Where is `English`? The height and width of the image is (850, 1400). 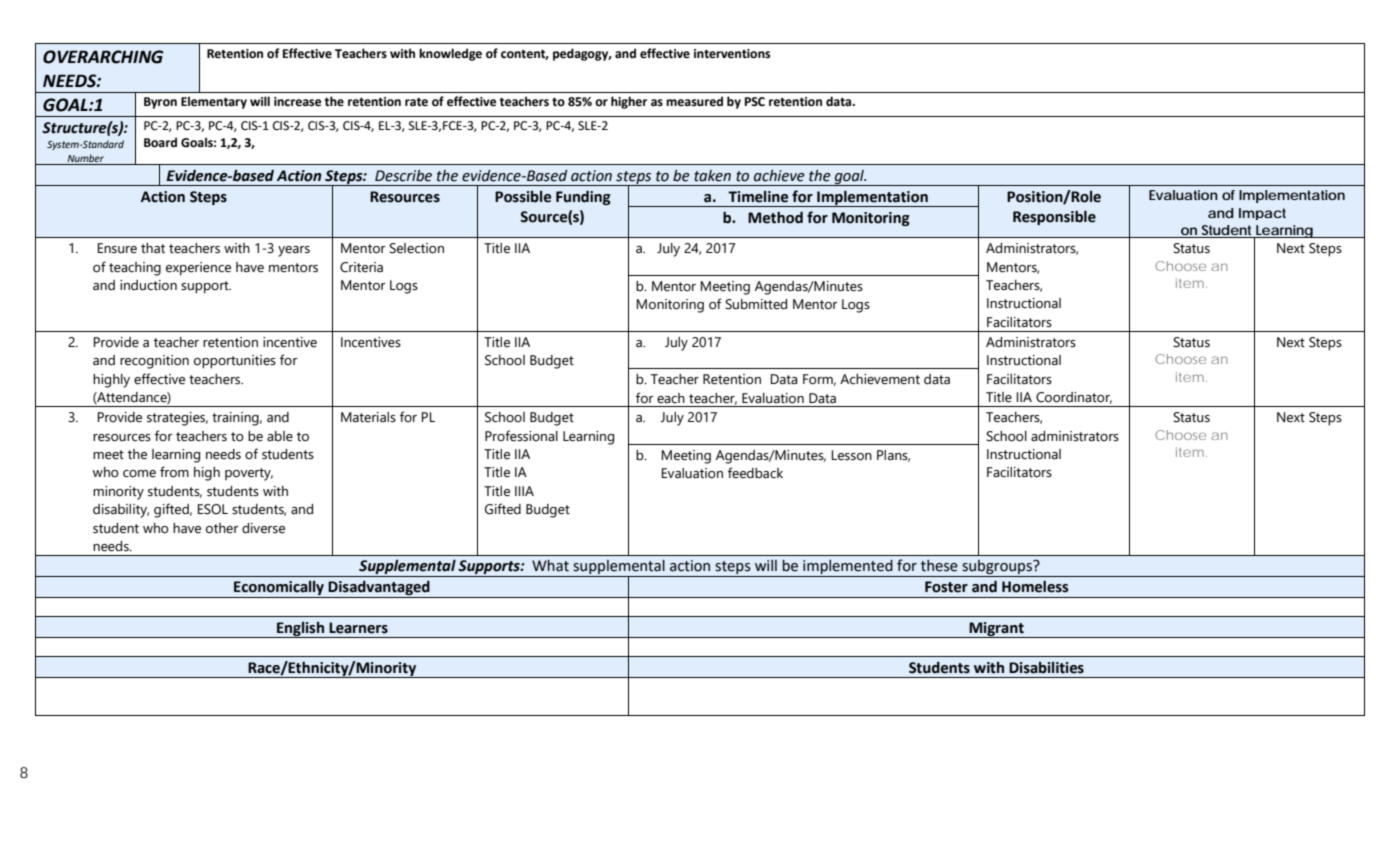
English is located at coordinates (300, 629).
